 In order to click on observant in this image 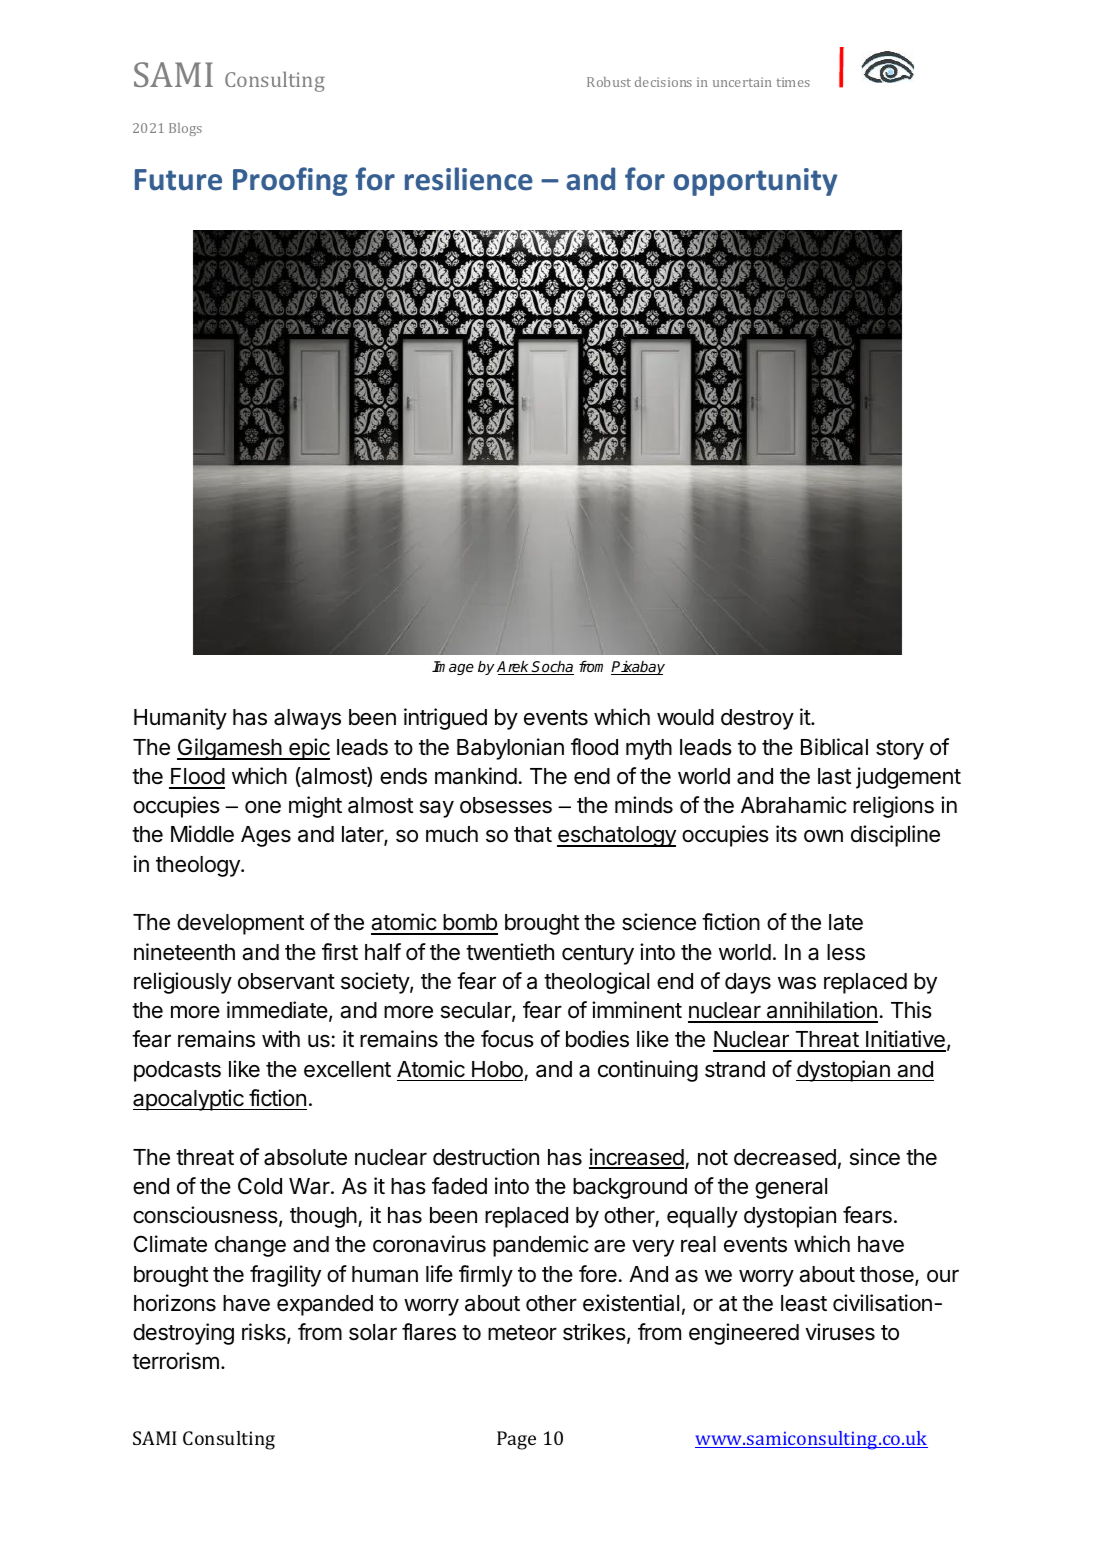, I will do `click(286, 981)`.
